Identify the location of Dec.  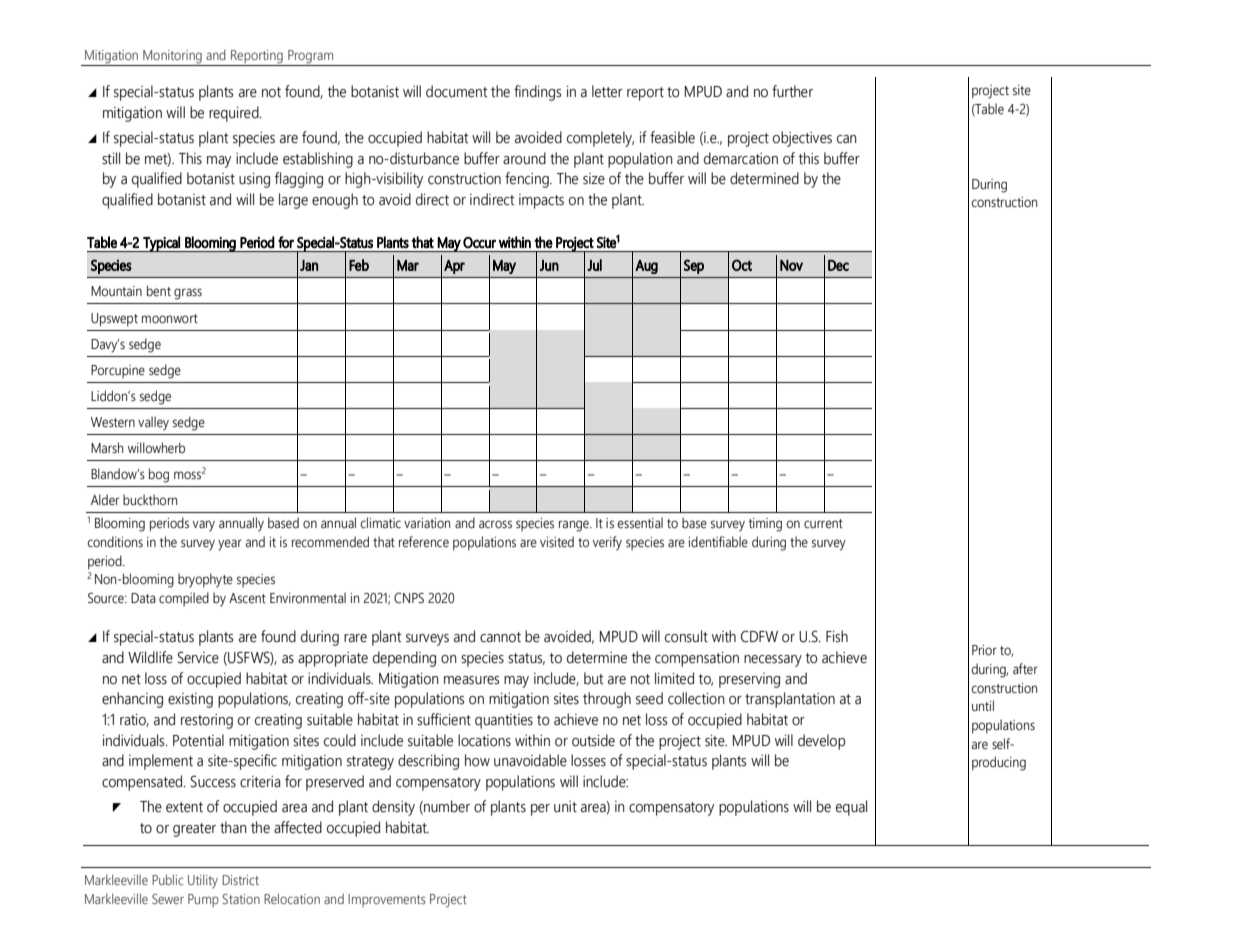
(838, 265).
